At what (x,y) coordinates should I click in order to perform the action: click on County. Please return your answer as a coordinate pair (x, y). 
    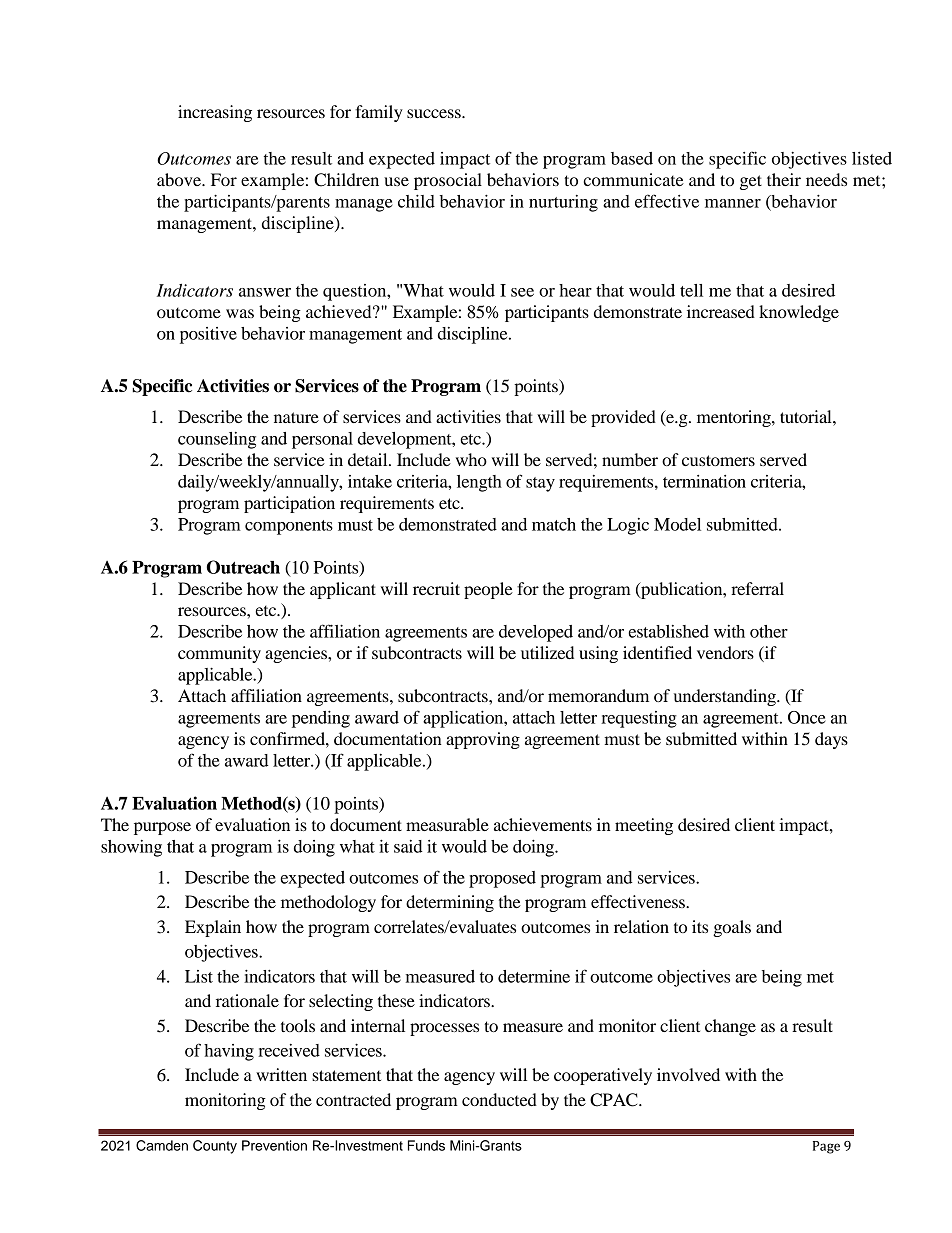
    Looking at the image, I should click on (215, 1147).
